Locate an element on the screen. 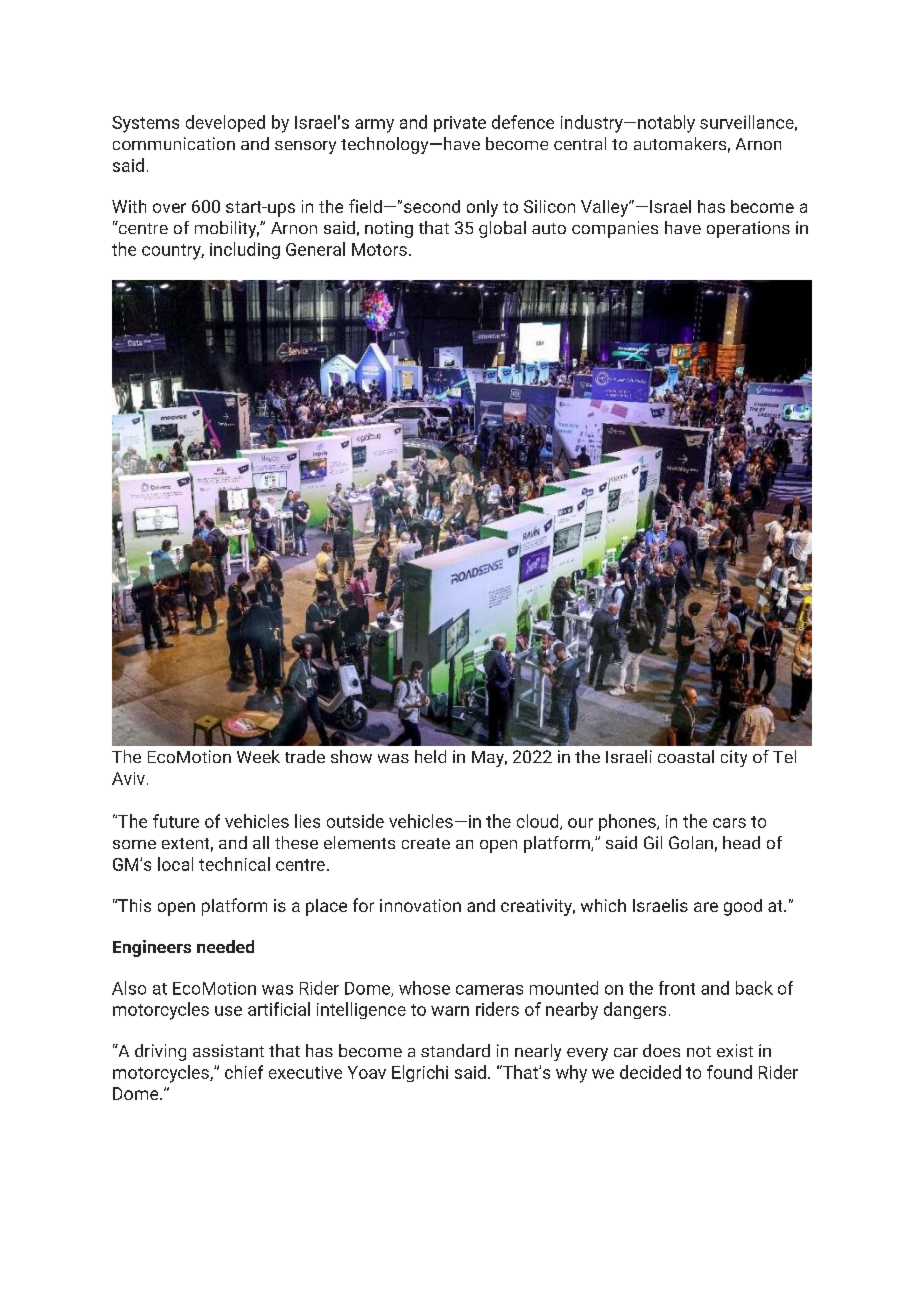 This screenshot has height=1308, width=924. companies is located at coordinates (615, 229).
